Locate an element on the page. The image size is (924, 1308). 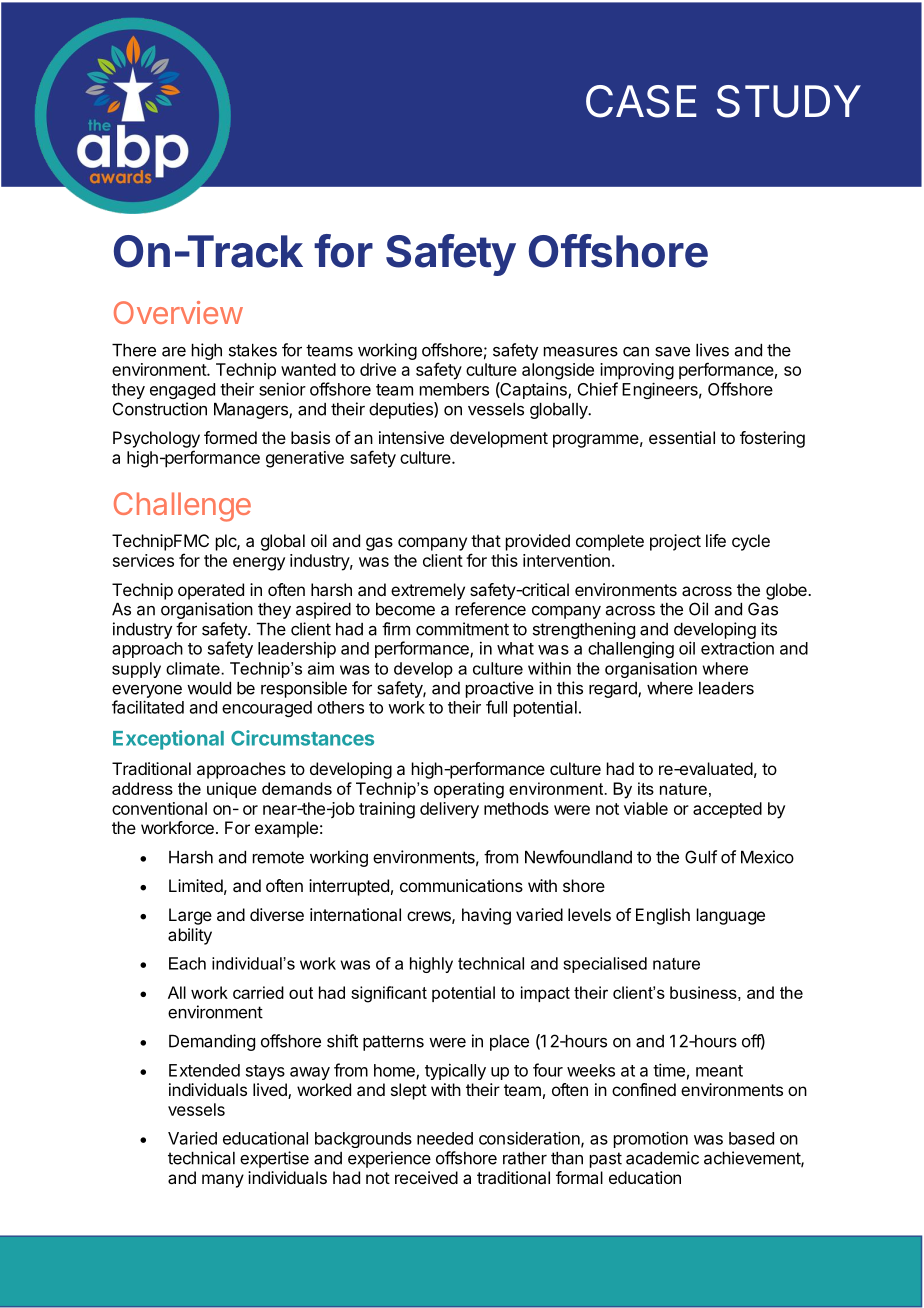
STUDY is located at coordinates (789, 101).
